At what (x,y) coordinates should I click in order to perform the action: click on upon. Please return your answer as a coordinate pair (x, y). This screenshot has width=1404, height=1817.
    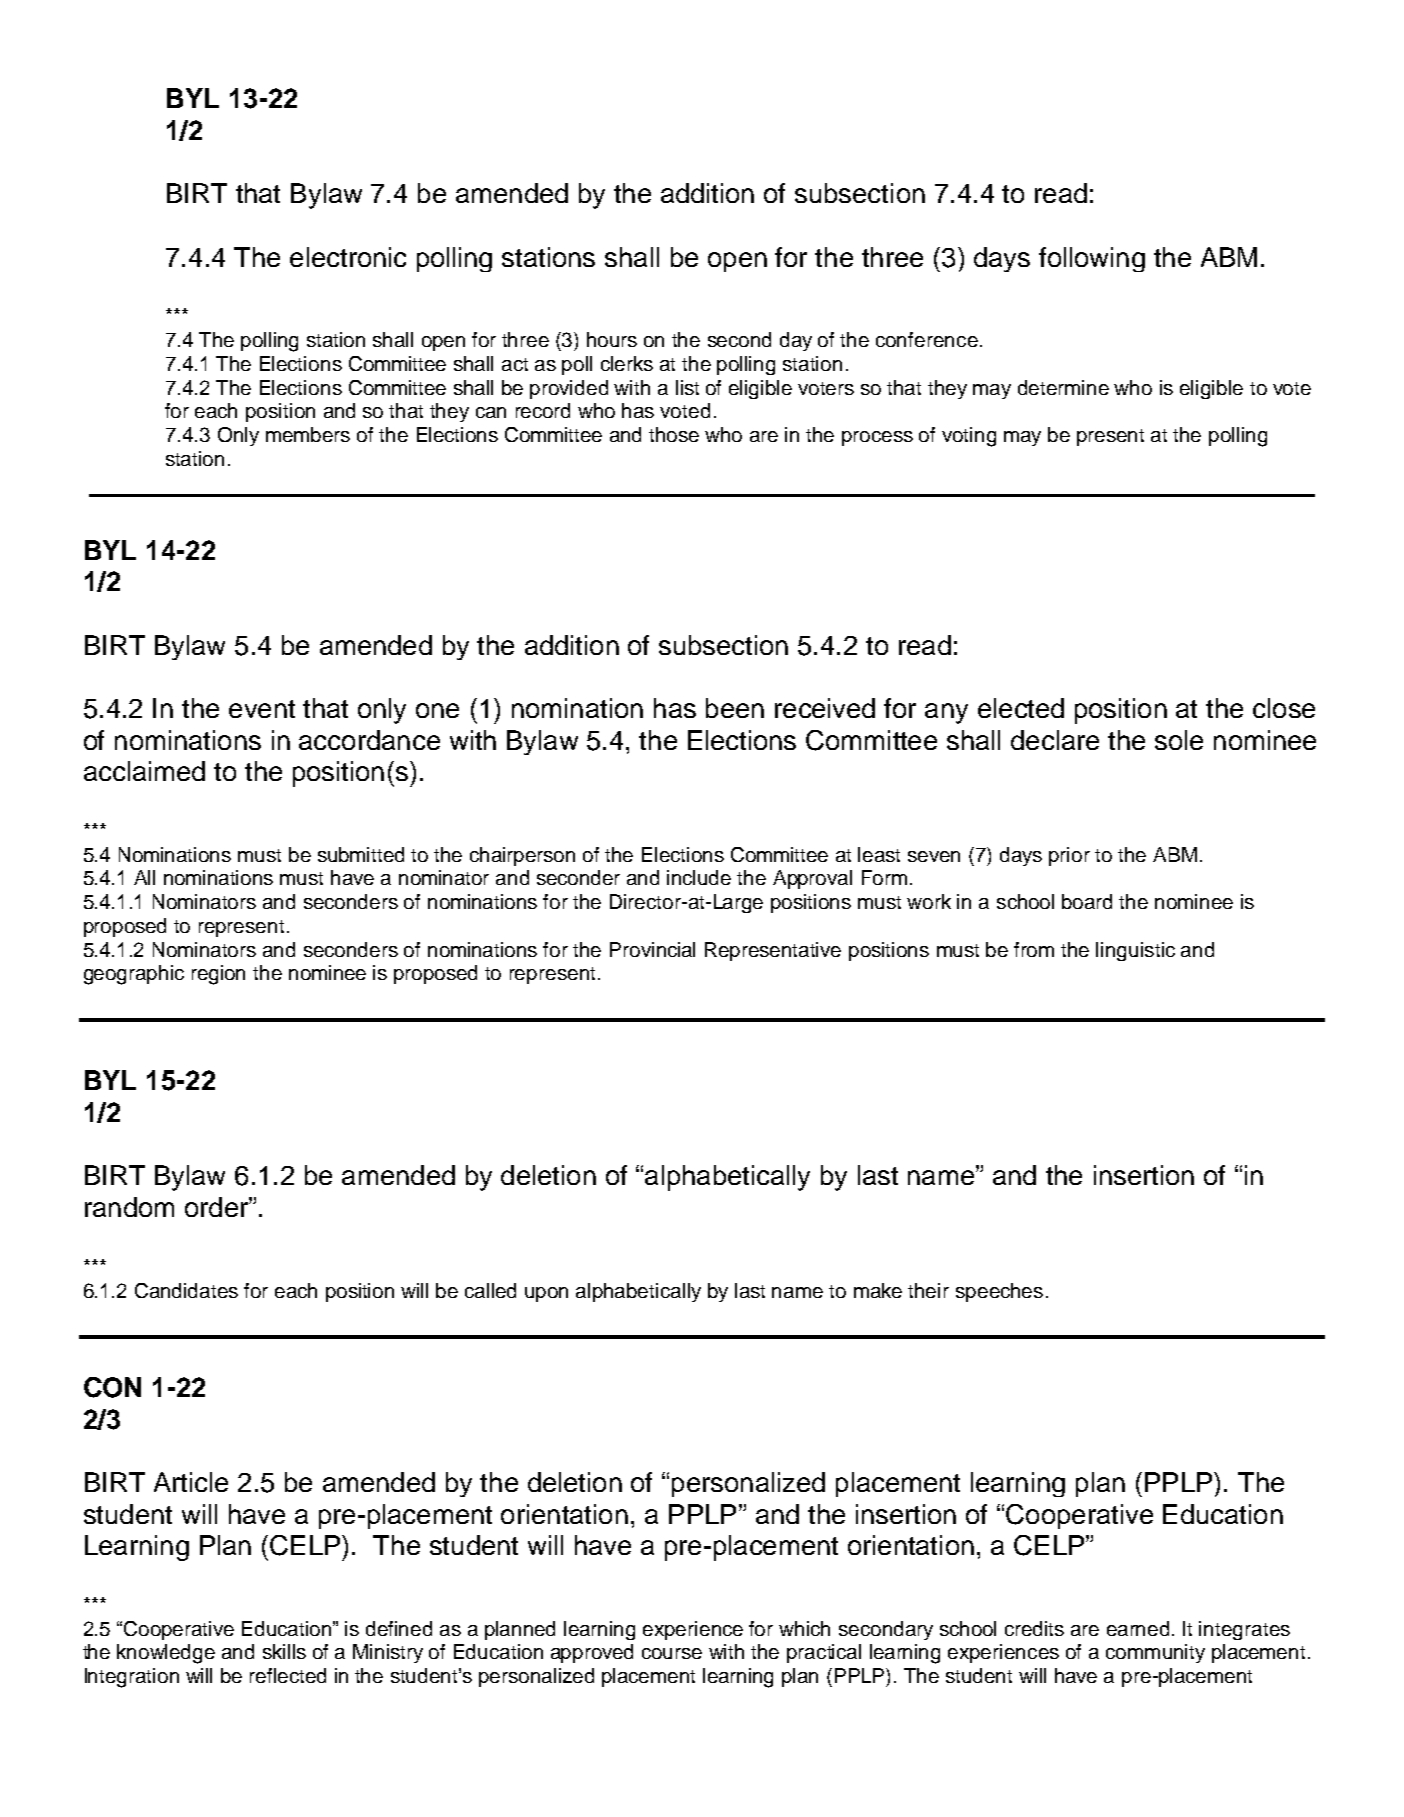
    Looking at the image, I should click on (546, 1294).
